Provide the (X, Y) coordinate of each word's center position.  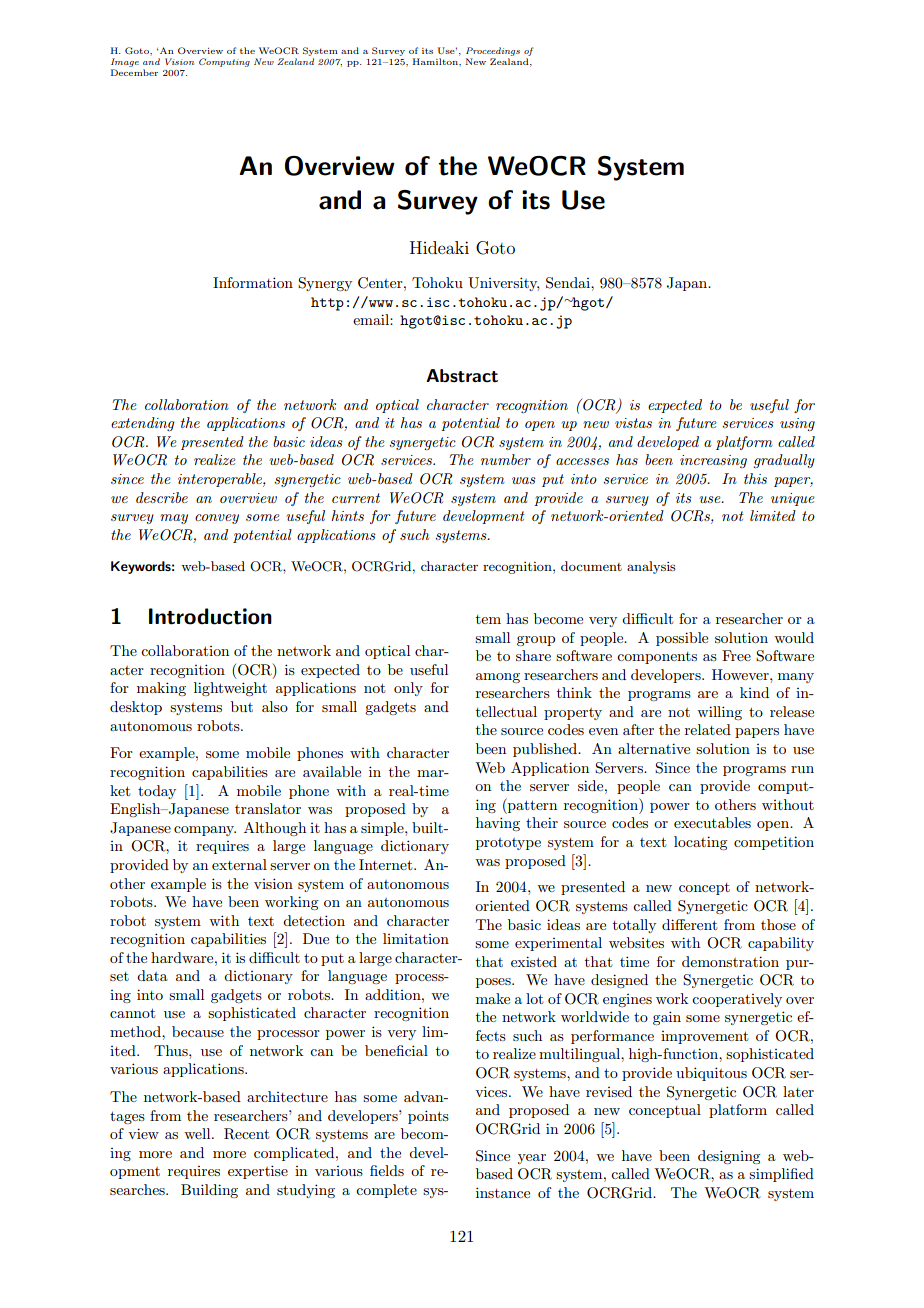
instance (503, 1192)
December (134, 72)
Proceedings (493, 53)
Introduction (210, 616)
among (498, 678)
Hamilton (436, 61)
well (198, 1133)
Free (736, 655)
